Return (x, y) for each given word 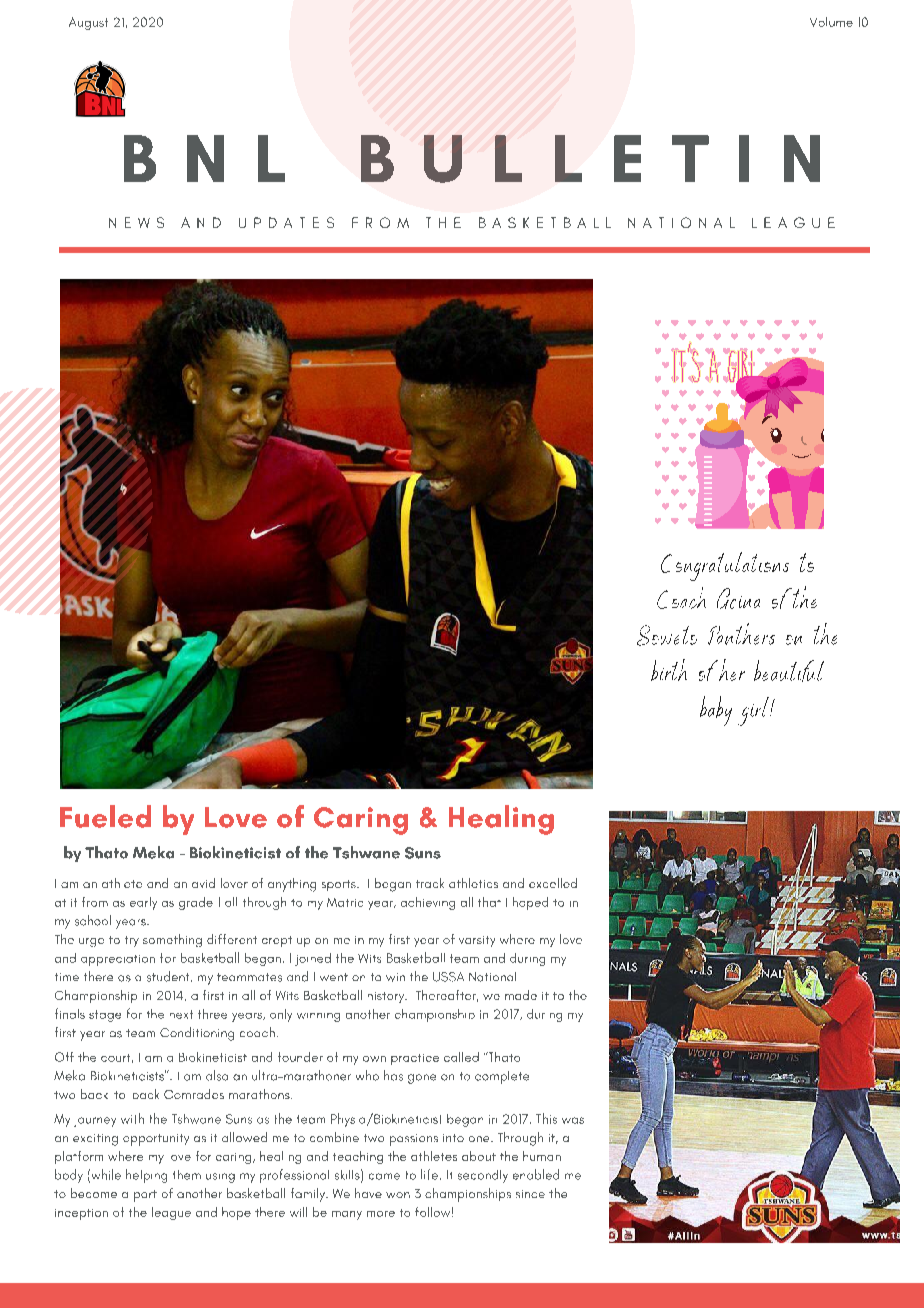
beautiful (789, 671)
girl (755, 711)
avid (203, 883)
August (88, 23)
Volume (831, 22)
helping (146, 1176)
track (430, 883)
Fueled (105, 816)
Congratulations (725, 566)
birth (669, 670)
